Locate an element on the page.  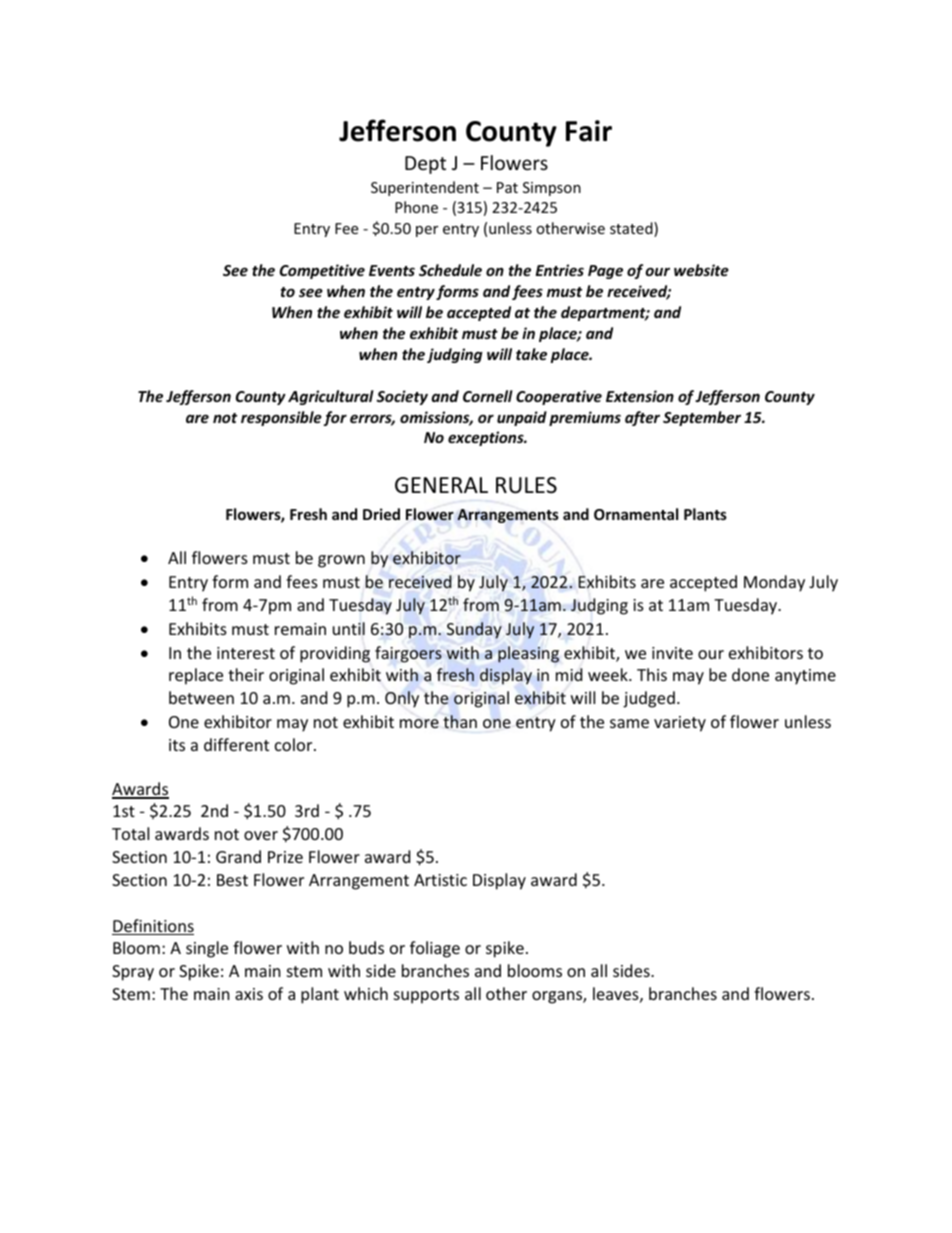
Sunday is located at coordinates (474, 630).
